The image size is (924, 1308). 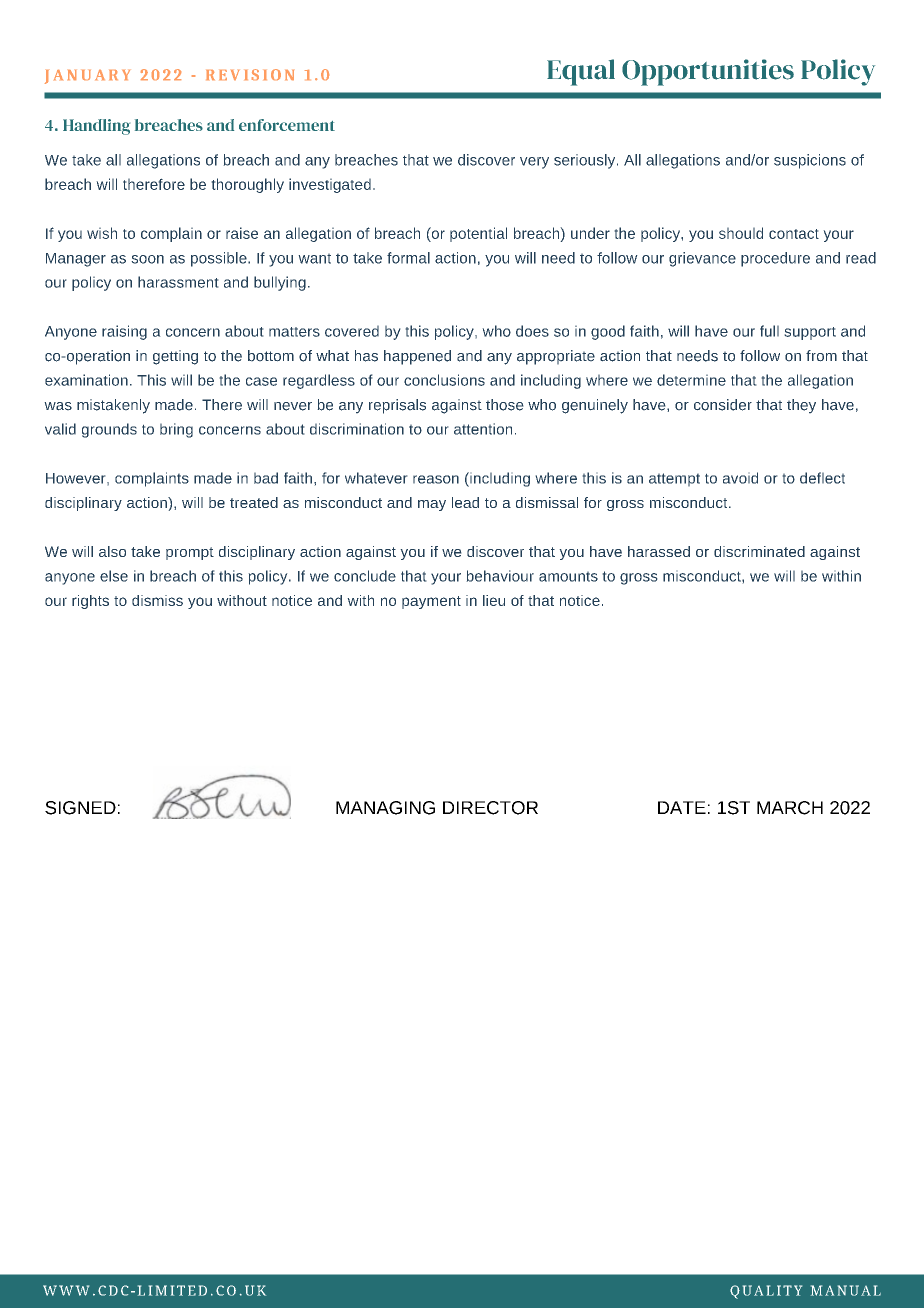 What do you see at coordinates (490, 808) in the screenshot?
I see `DIRECTOR` at bounding box center [490, 808].
